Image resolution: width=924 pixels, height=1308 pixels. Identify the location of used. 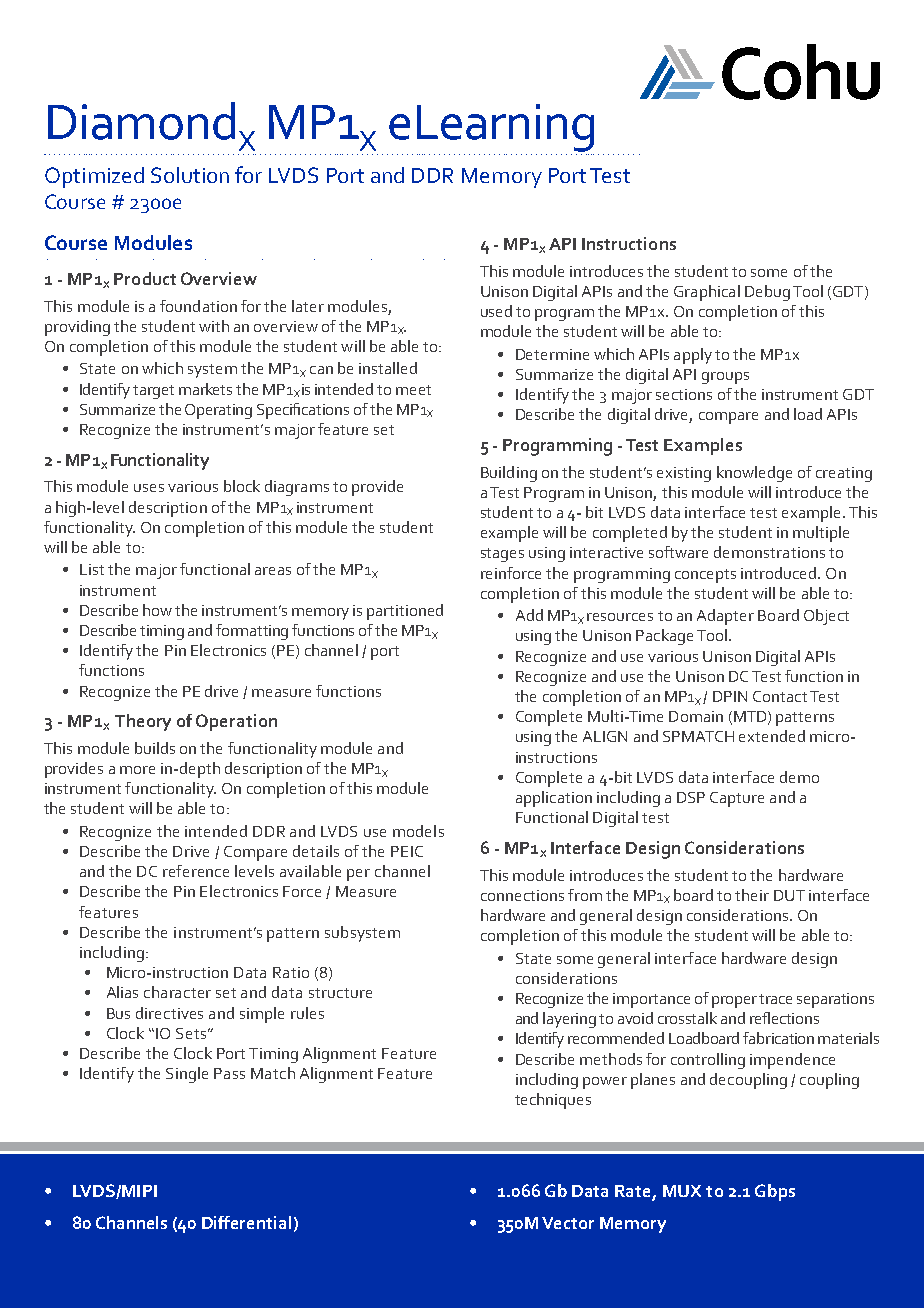
(496, 311).
